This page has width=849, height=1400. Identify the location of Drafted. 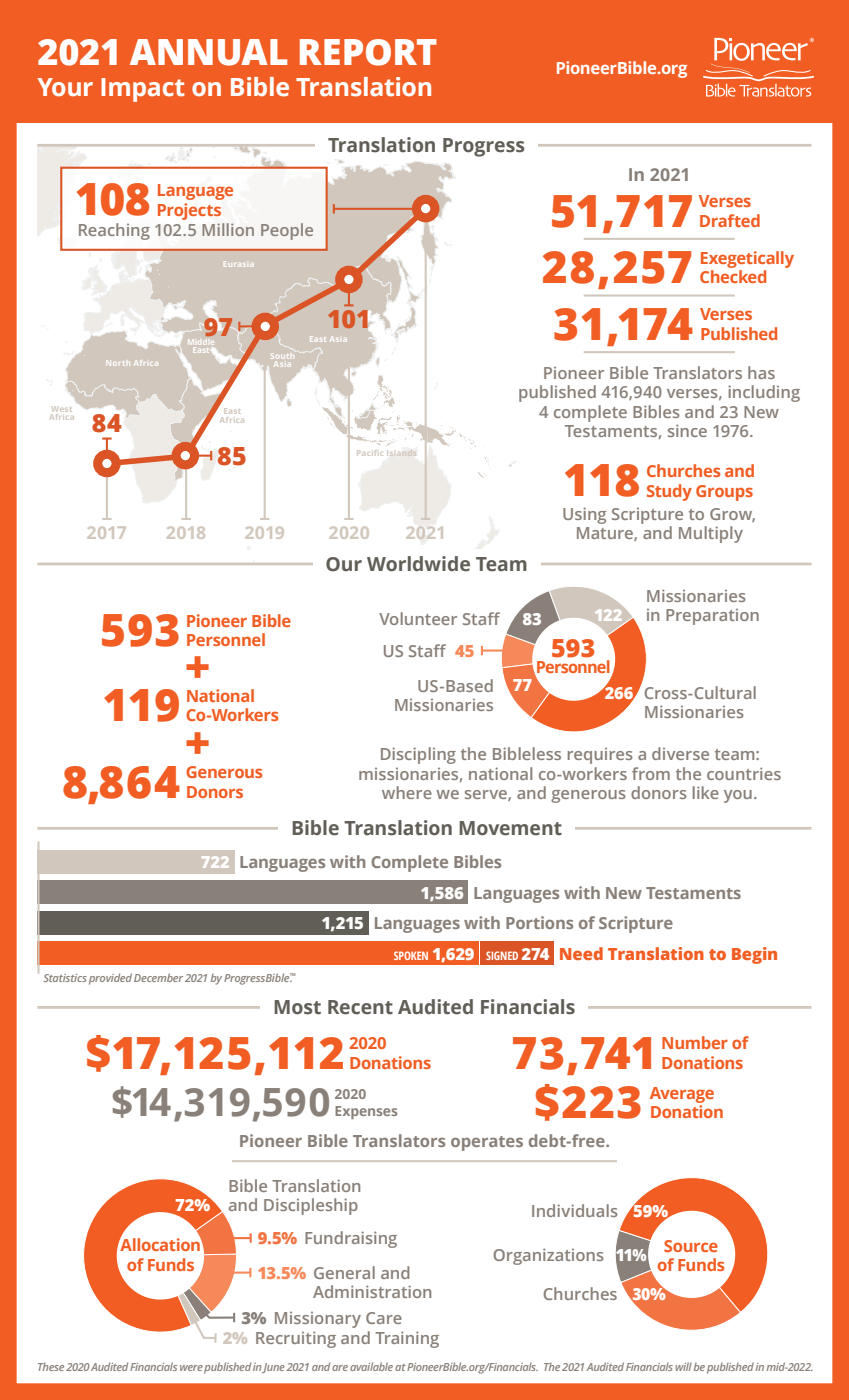
(730, 220).
